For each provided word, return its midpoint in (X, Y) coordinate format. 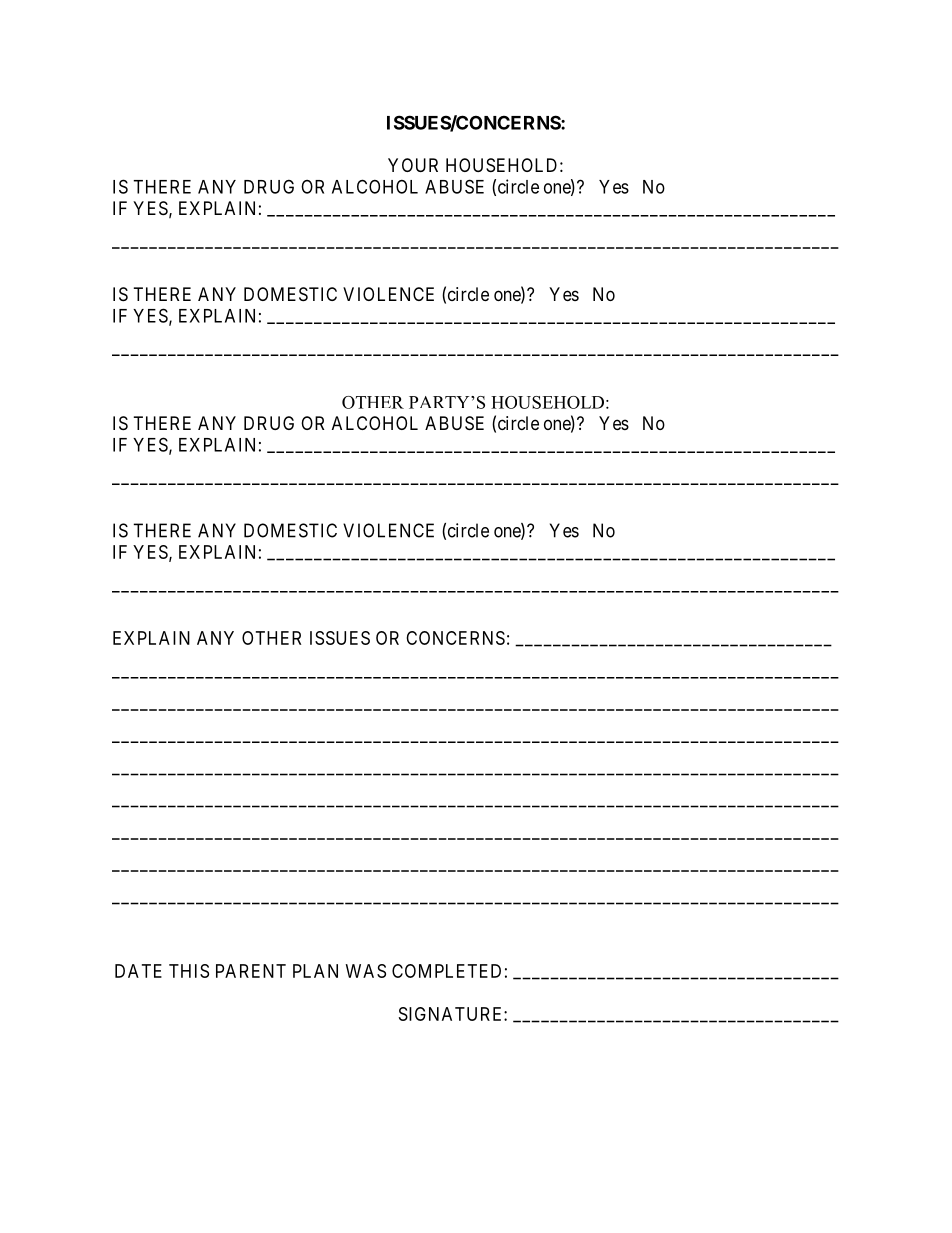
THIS (189, 971)
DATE (138, 971)
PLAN (315, 971)
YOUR (413, 165)
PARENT (251, 971)
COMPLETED (446, 971)
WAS (366, 971)
